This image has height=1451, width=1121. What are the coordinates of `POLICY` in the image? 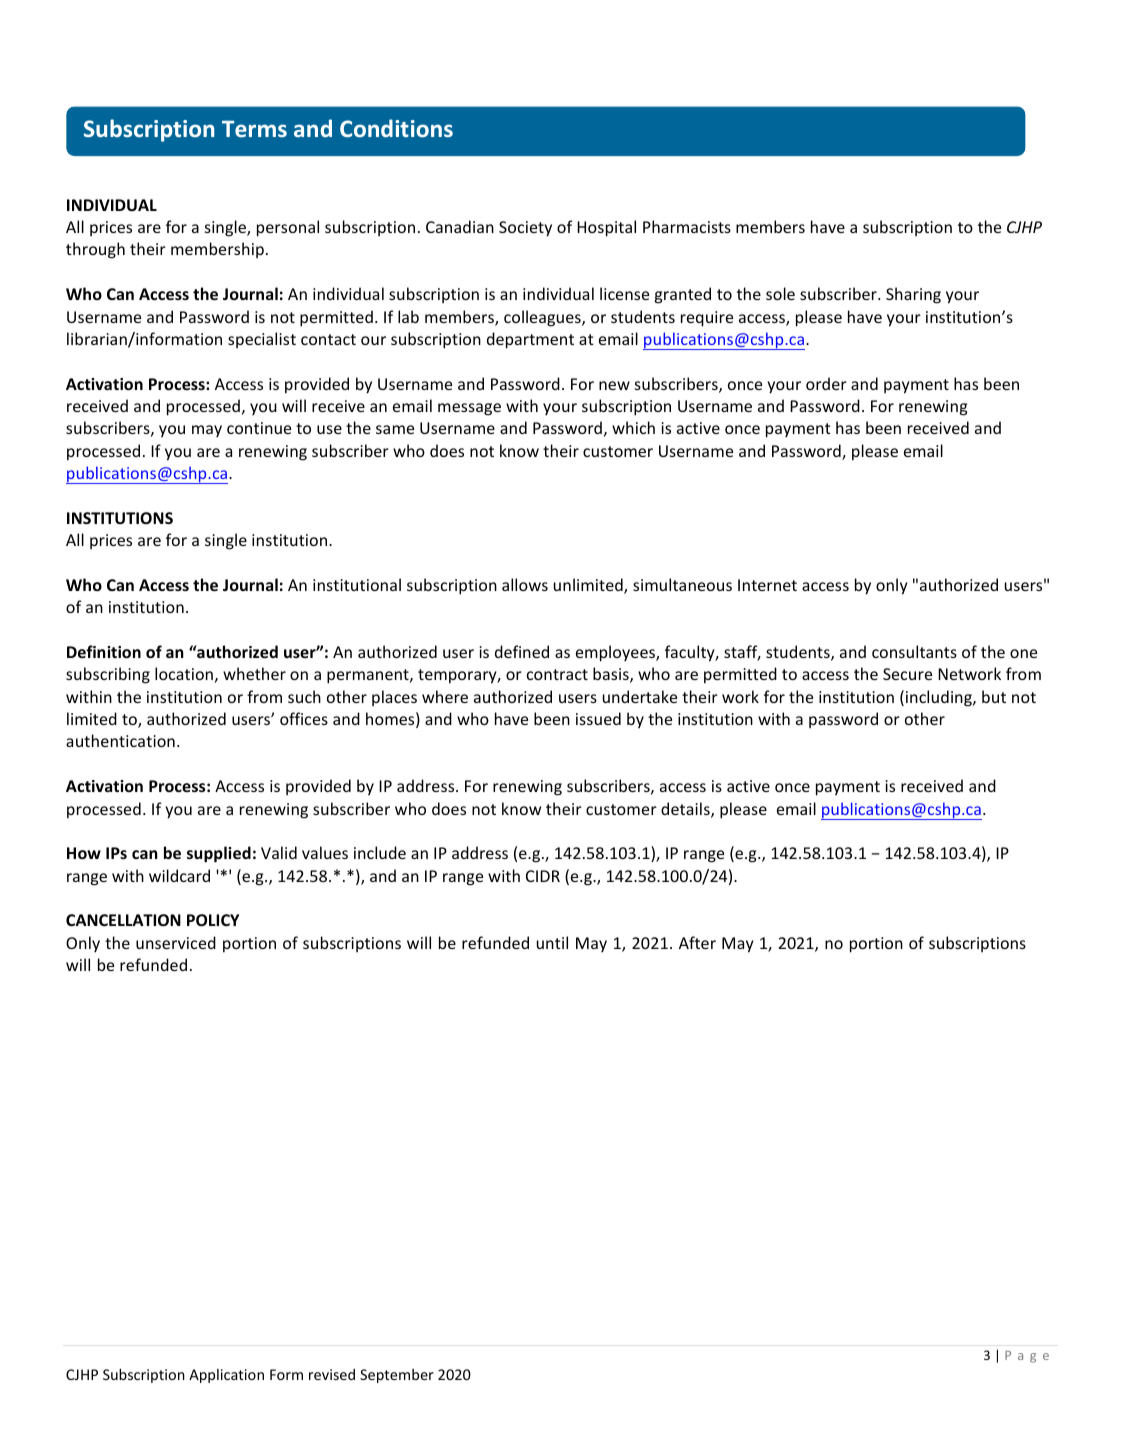 It's located at (213, 920).
